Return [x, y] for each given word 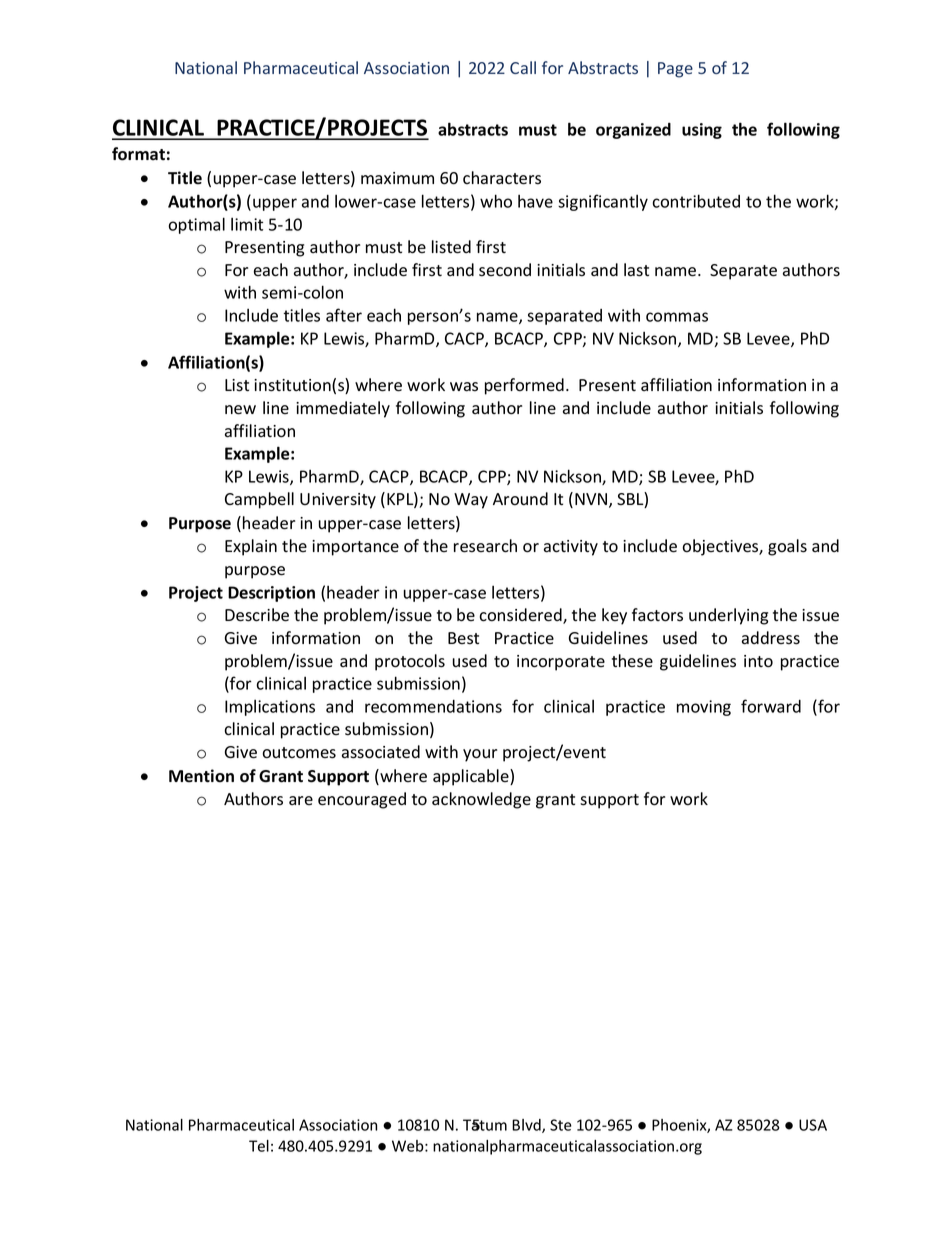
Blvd [527, 1126]
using [702, 131]
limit [247, 224]
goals [787, 547]
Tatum [485, 1125]
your [480, 755]
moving [704, 708]
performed [524, 386]
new [240, 410]
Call [523, 67]
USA [813, 1125]
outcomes [299, 753]
